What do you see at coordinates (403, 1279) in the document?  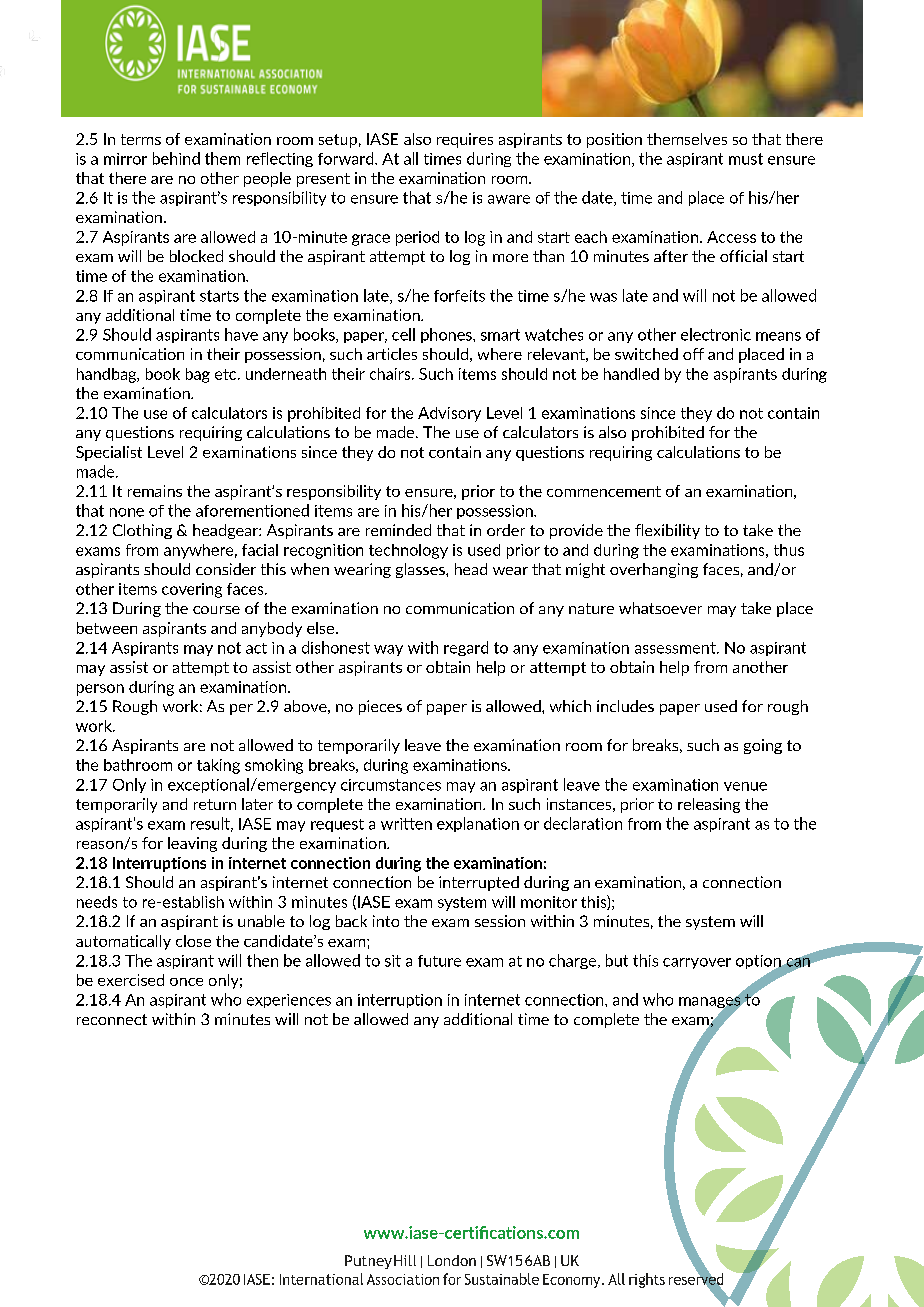 I see `Association` at bounding box center [403, 1279].
